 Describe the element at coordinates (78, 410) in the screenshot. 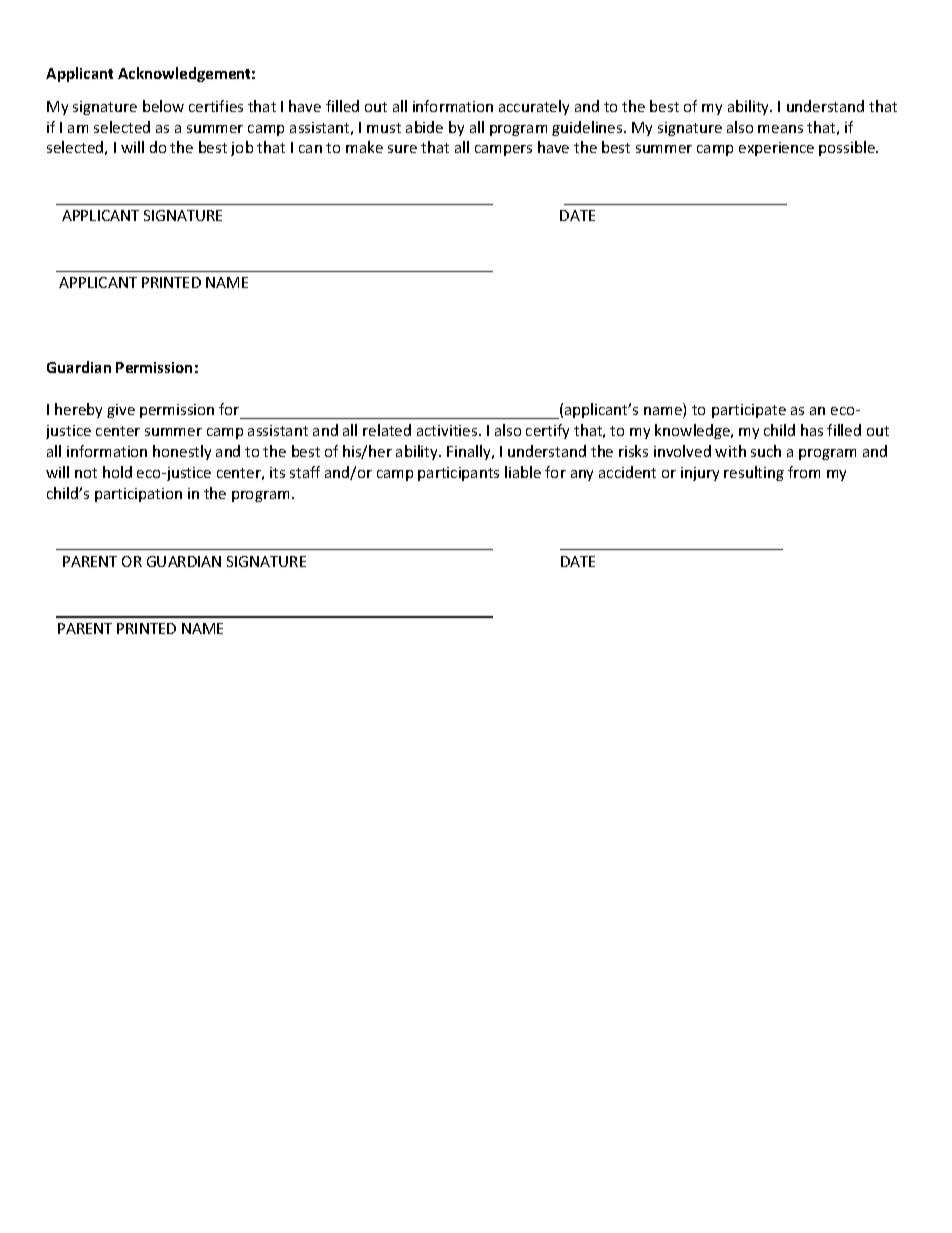

I see `hereby` at that location.
